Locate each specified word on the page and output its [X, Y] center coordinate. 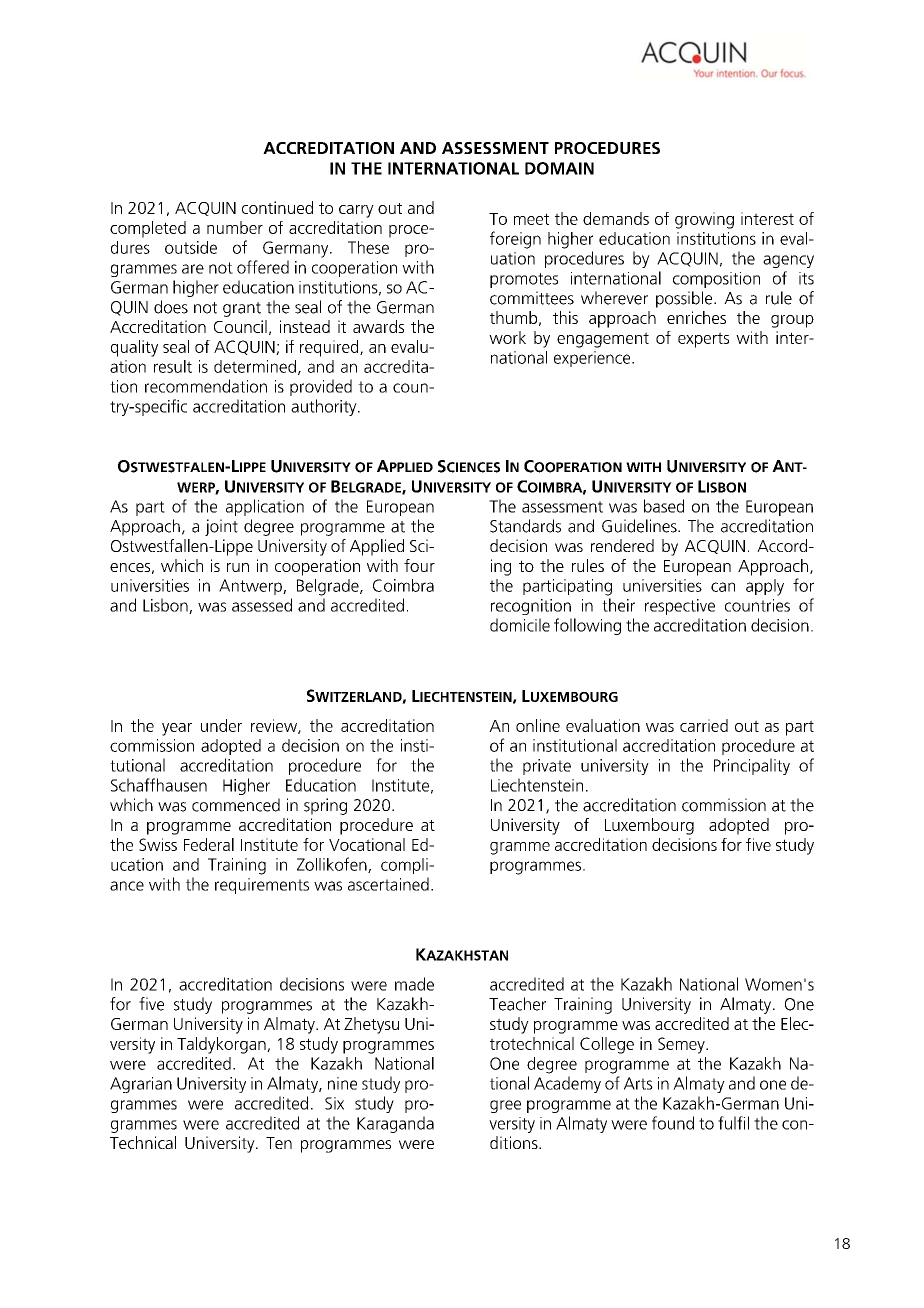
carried [704, 725]
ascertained [388, 884]
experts [703, 340]
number [235, 227]
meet [531, 219]
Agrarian [141, 1085]
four [419, 565]
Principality [752, 766]
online [538, 725]
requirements [262, 886]
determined [255, 366]
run [238, 567]
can [723, 587]
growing [704, 220]
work [507, 337]
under [221, 725]
